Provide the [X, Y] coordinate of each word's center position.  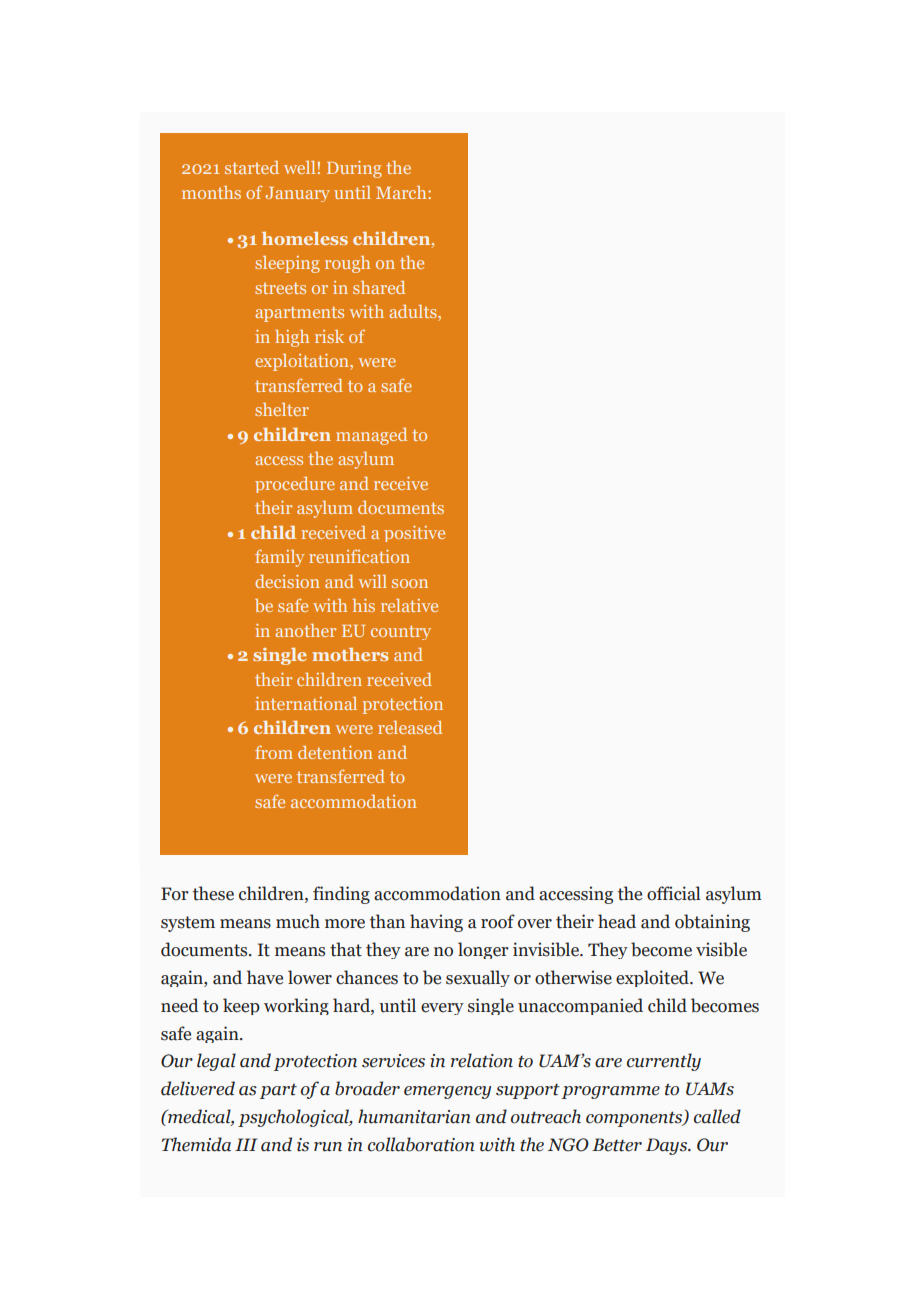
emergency [447, 1092]
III [246, 1144]
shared [379, 287]
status [279, 630]
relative [409, 605]
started [252, 167]
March [402, 192]
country [401, 632]
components [635, 1119]
